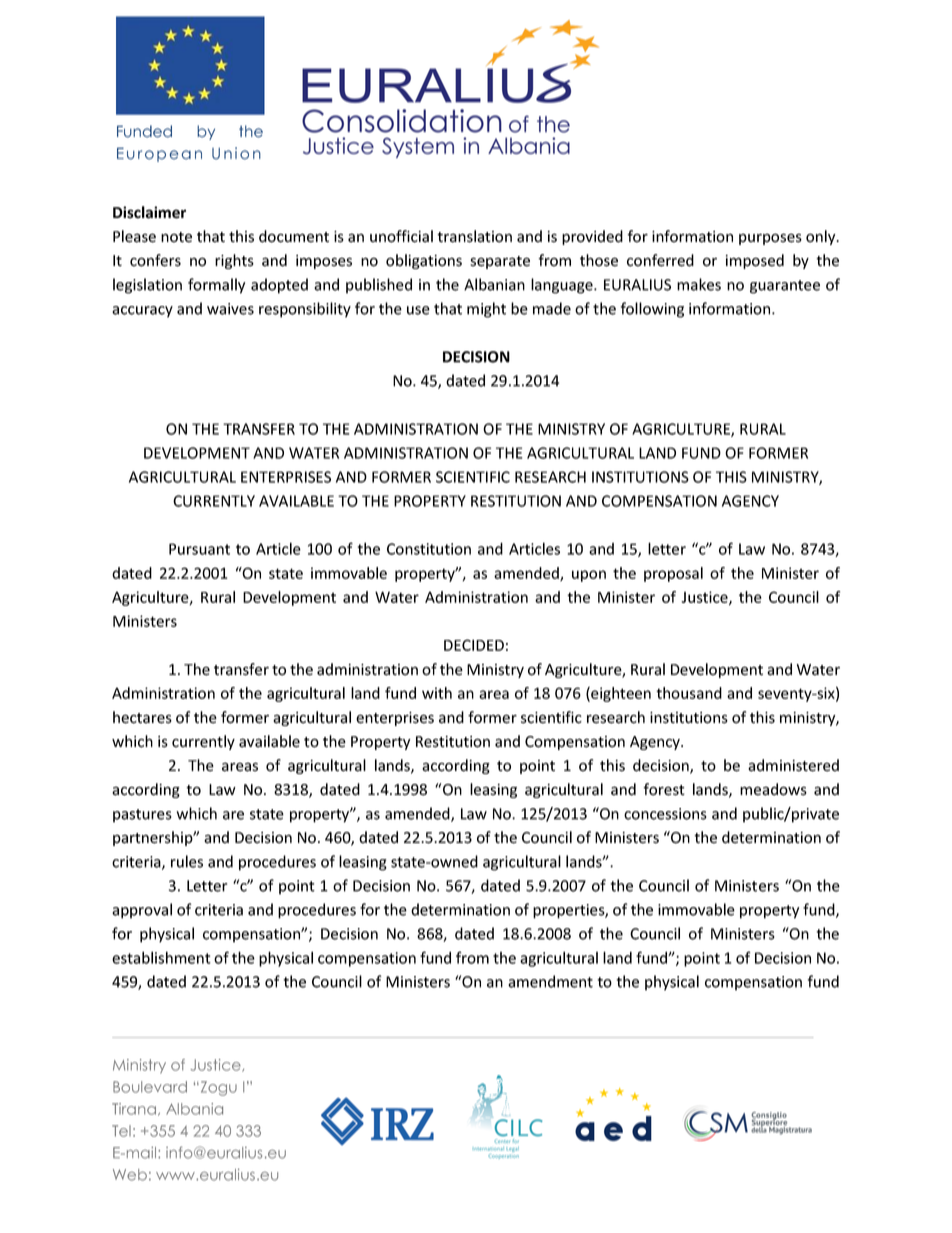 This screenshot has width=952, height=1233. I want to click on DECIDED, so click(474, 645).
